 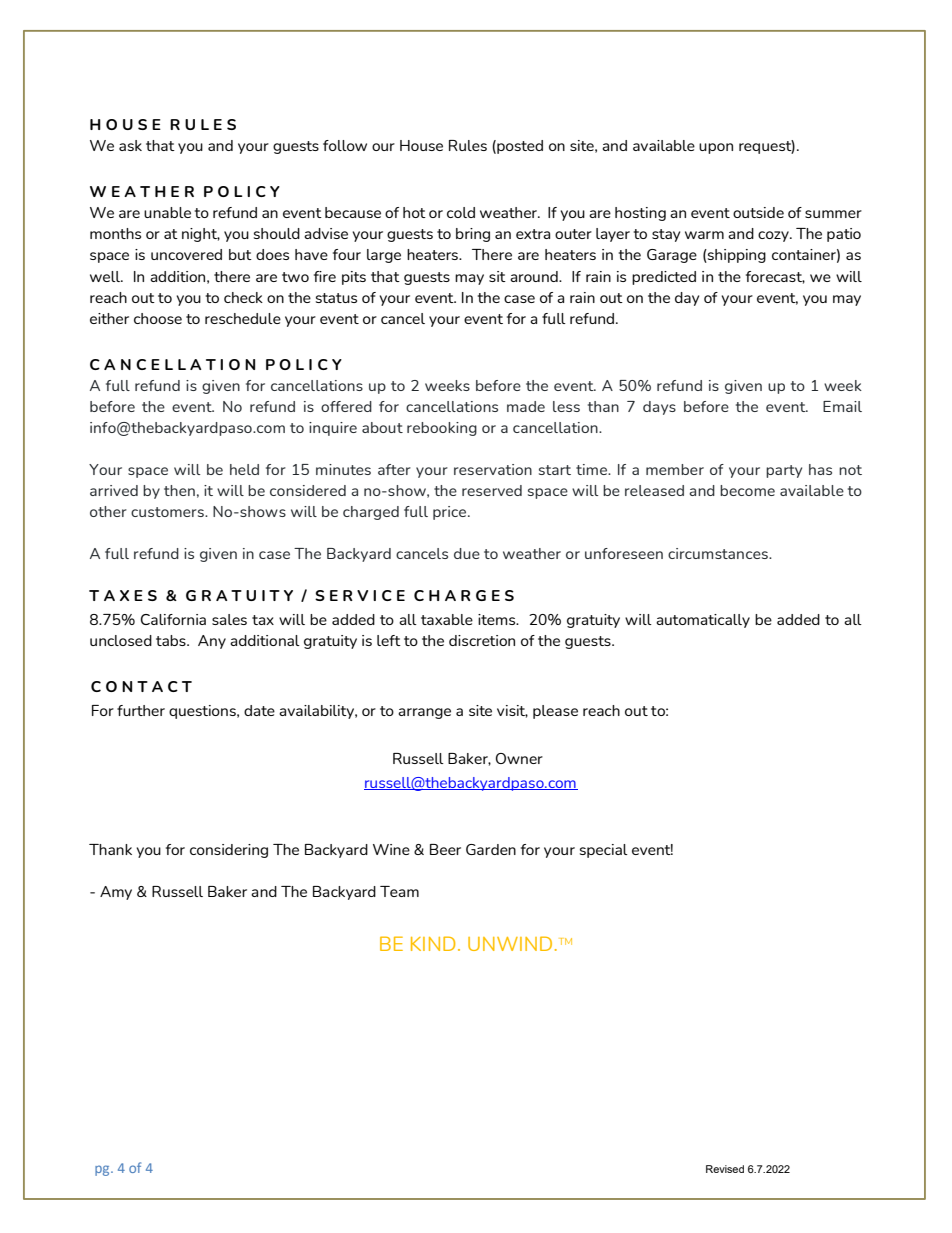 What do you see at coordinates (747, 490) in the image?
I see `become` at bounding box center [747, 490].
